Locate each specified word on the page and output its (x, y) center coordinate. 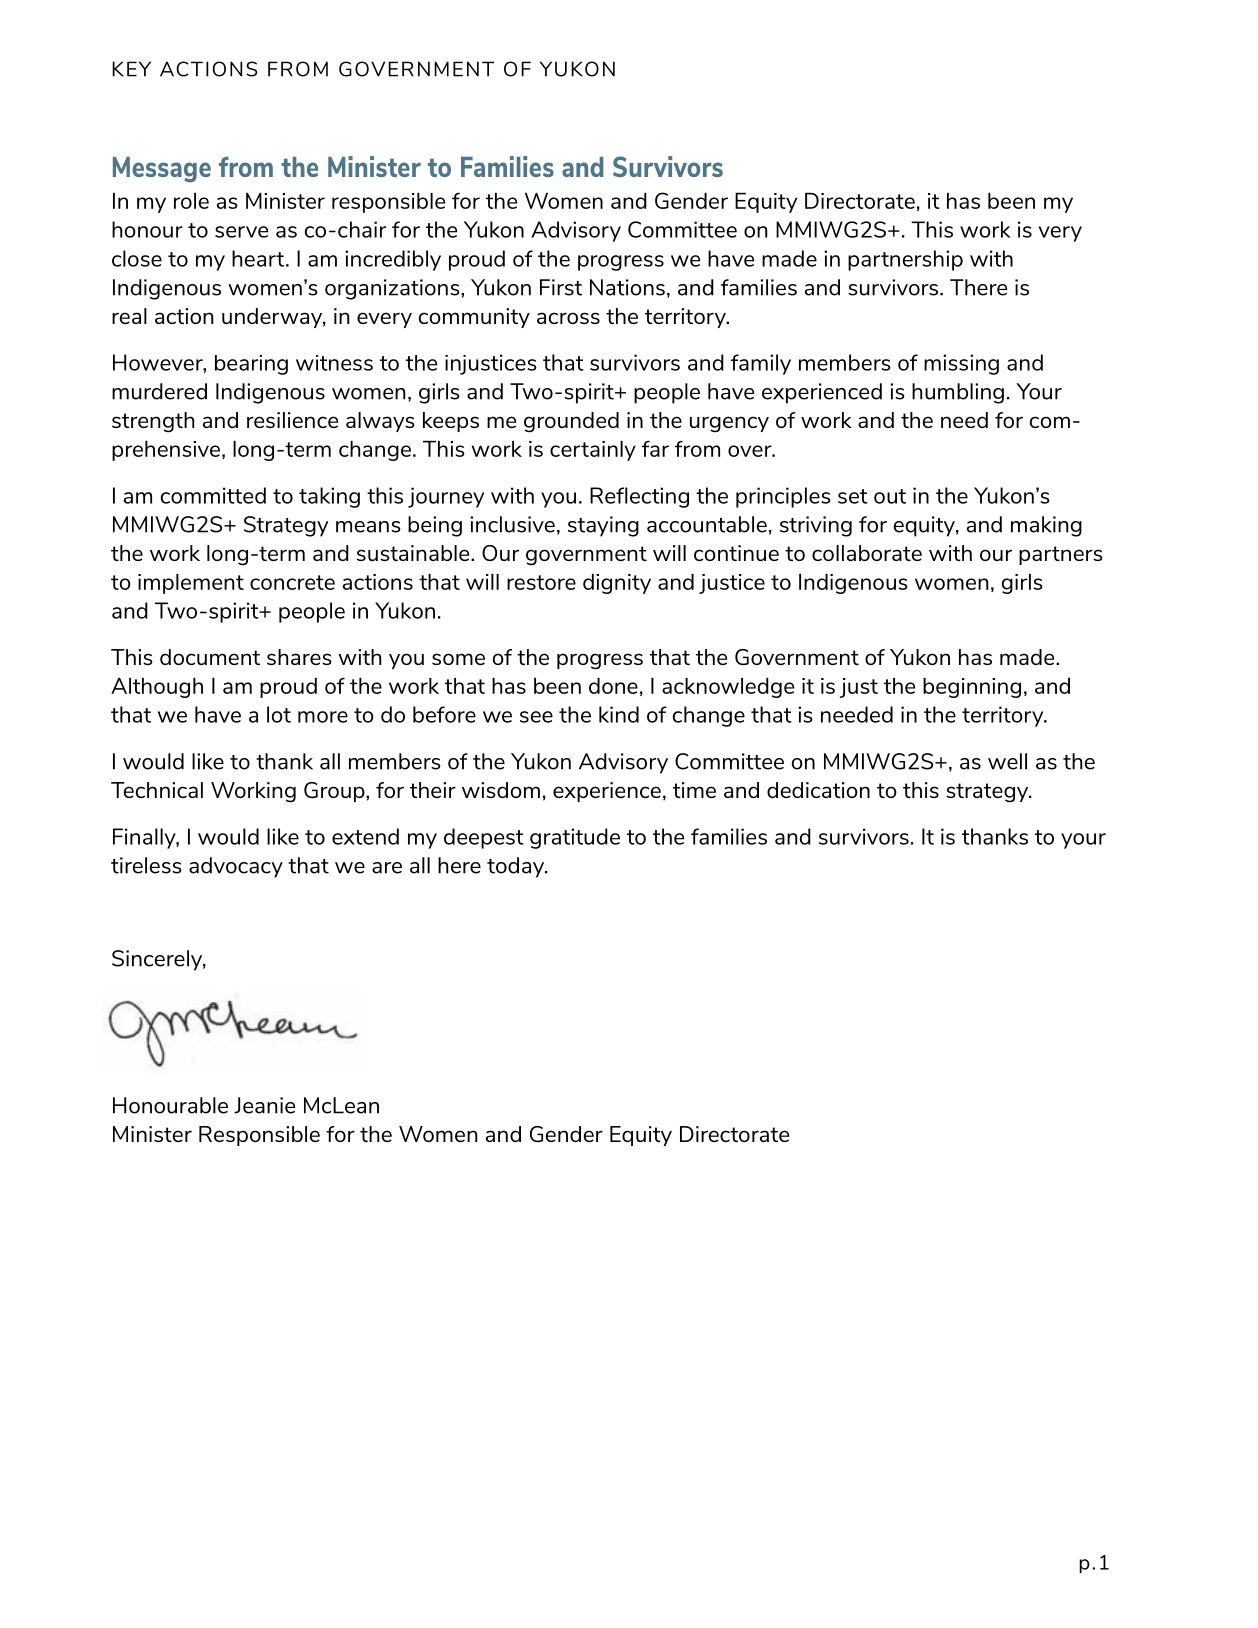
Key (131, 69)
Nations (627, 287)
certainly (593, 451)
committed (213, 495)
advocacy (236, 867)
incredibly (393, 260)
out (890, 496)
